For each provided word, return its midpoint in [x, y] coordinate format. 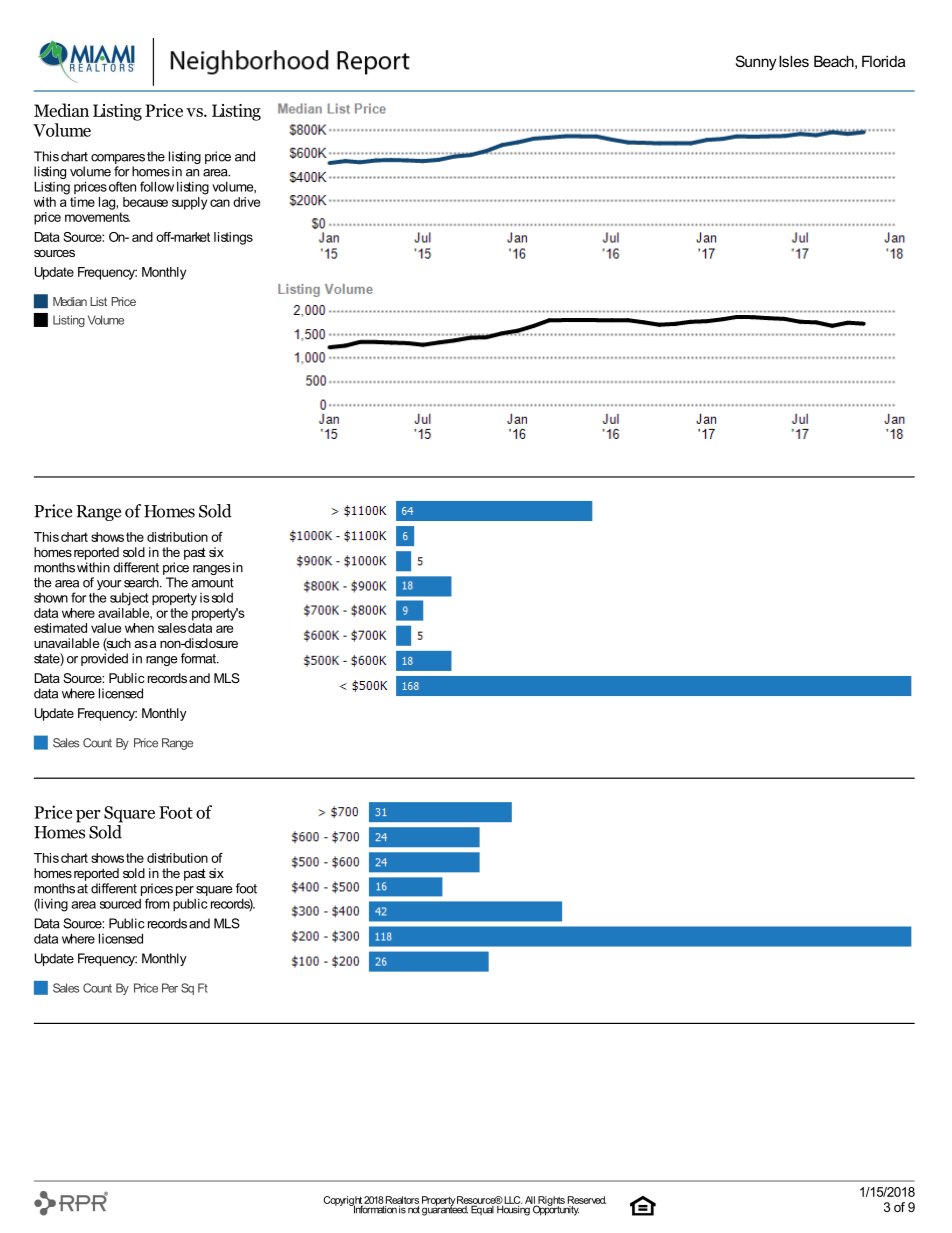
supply [189, 202]
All [531, 1201]
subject [129, 599]
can [220, 203]
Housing [514, 1209]
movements [97, 217]
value [106, 628]
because [145, 202]
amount [212, 583]
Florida [883, 61]
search [142, 582]
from [157, 903]
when [139, 628]
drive [246, 202]
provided [104, 659]
